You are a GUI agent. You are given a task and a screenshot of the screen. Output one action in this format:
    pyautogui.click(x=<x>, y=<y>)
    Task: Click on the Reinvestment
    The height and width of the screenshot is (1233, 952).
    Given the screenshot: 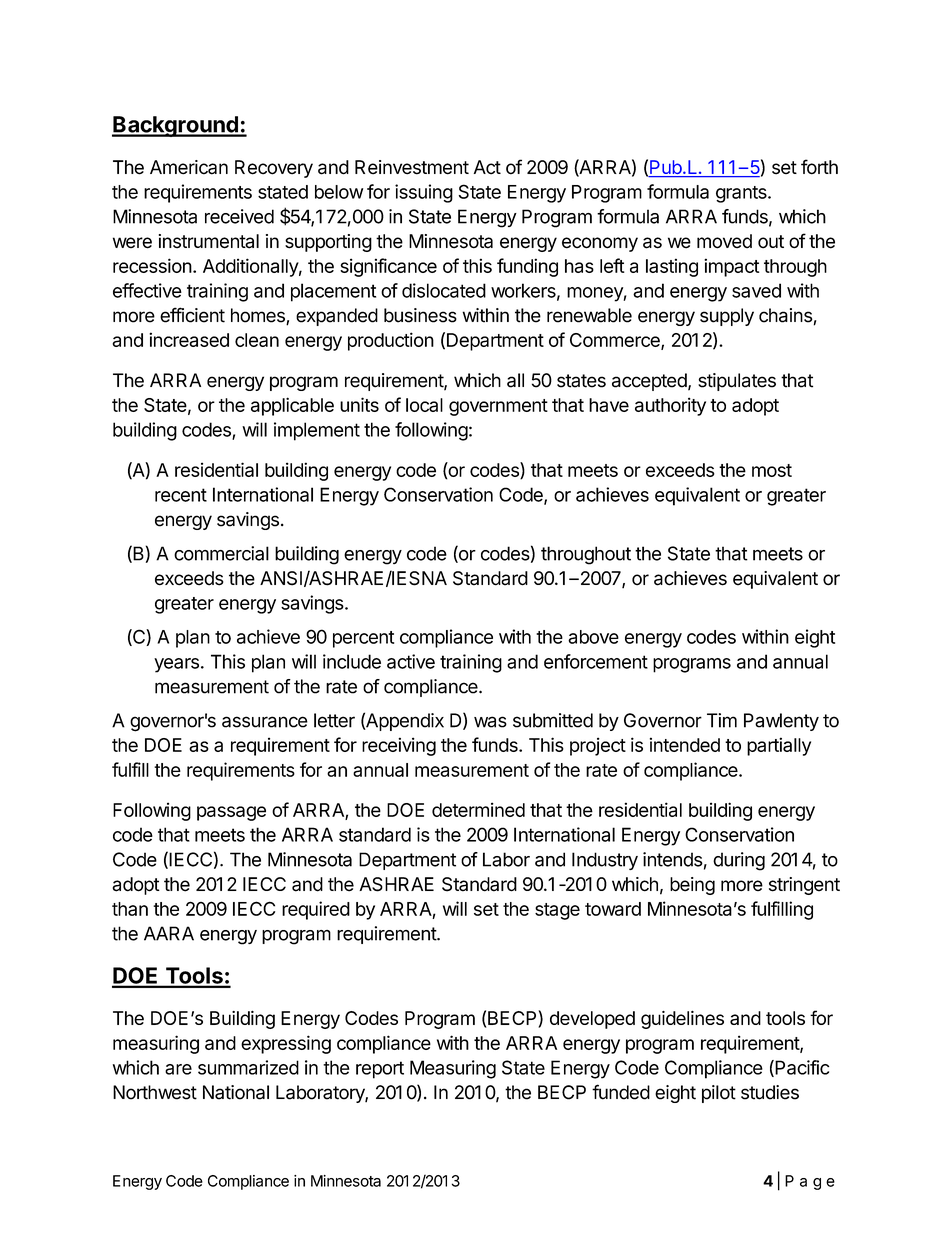 What is the action you would take?
    pyautogui.click(x=412, y=167)
